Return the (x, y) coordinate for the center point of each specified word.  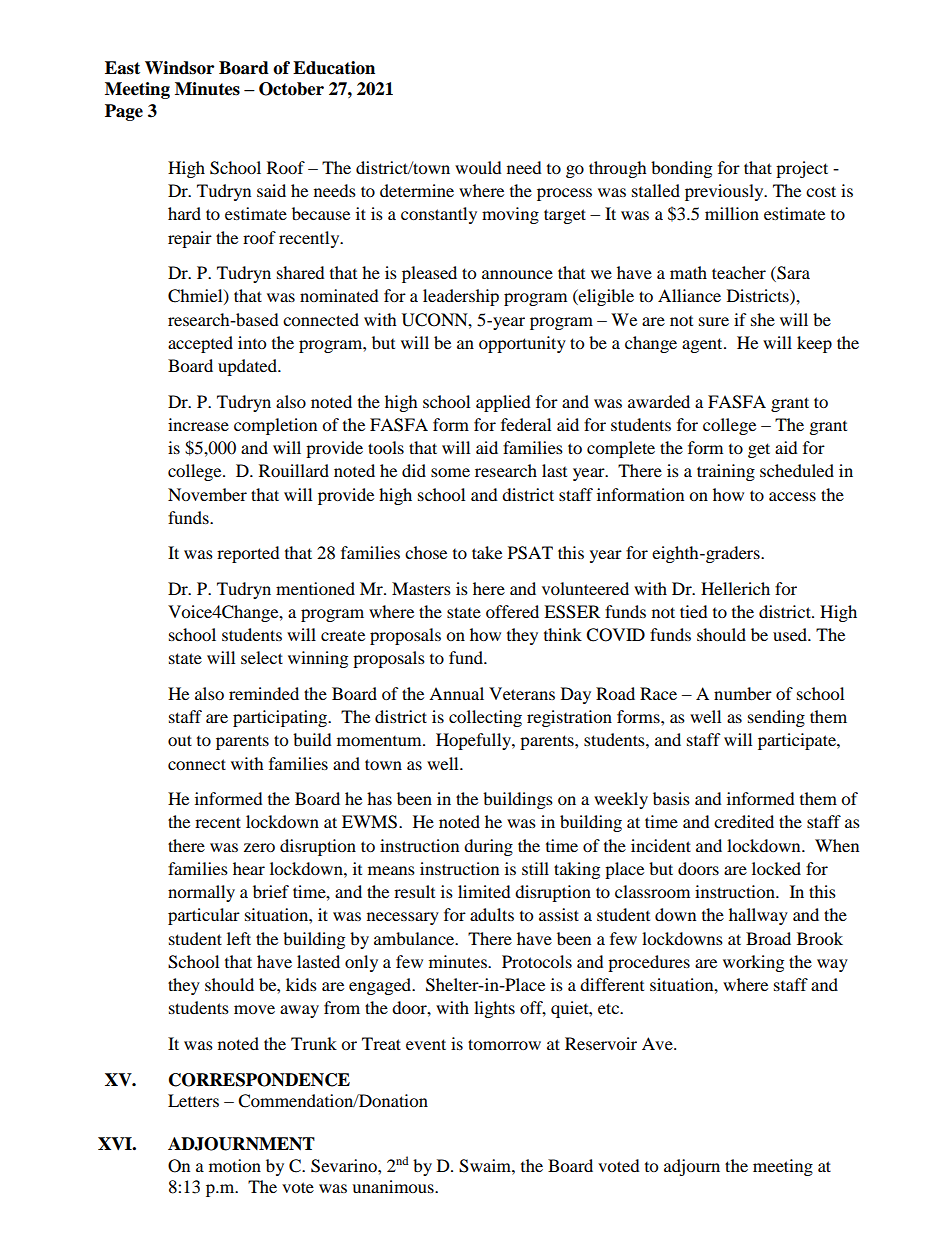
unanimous (394, 1186)
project (802, 169)
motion (235, 1165)
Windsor (179, 68)
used (791, 634)
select (262, 657)
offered (512, 611)
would (478, 167)
